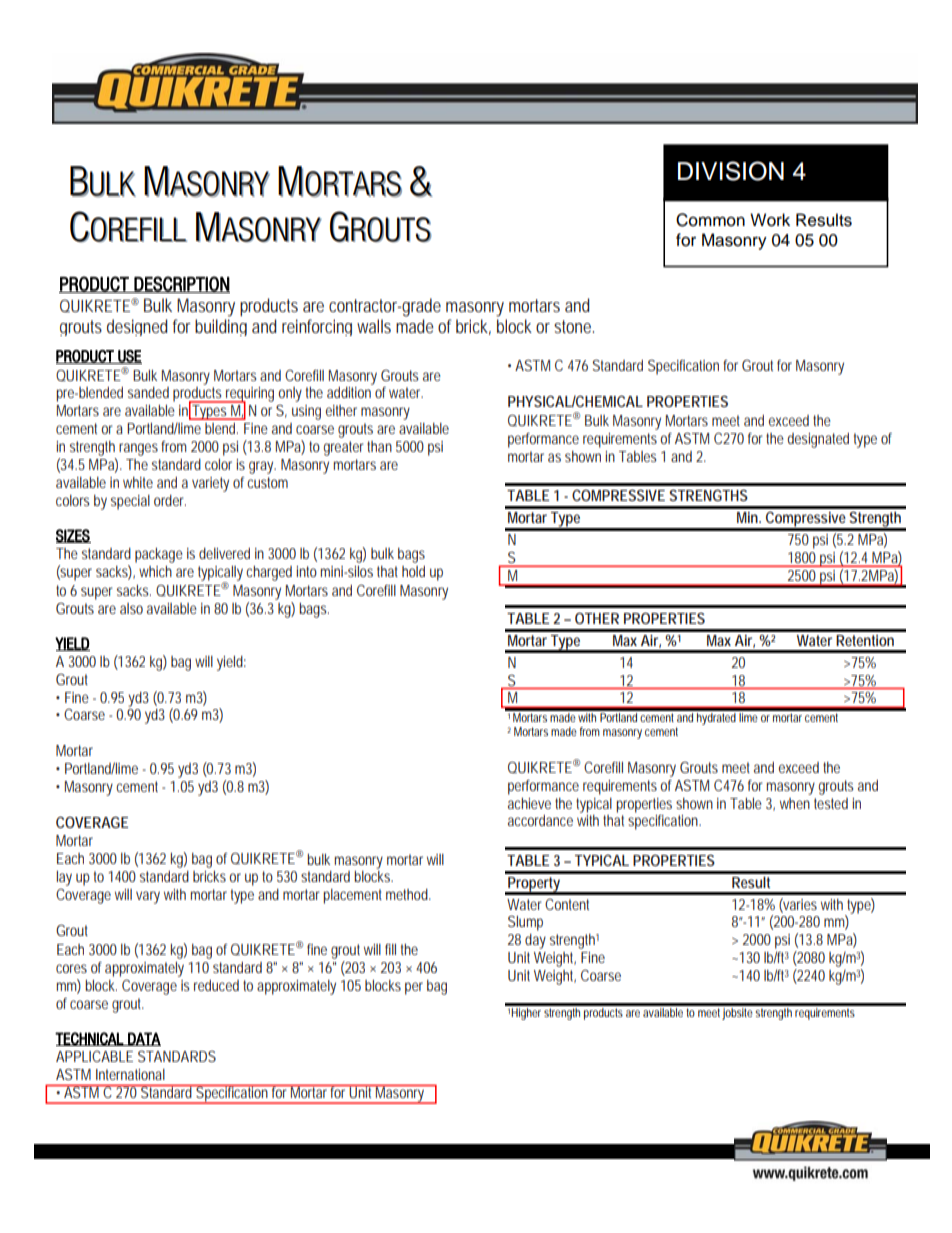 The height and width of the screenshot is (1233, 952). Describe the element at coordinates (731, 171) in the screenshot. I see `DIVISION` at that location.
